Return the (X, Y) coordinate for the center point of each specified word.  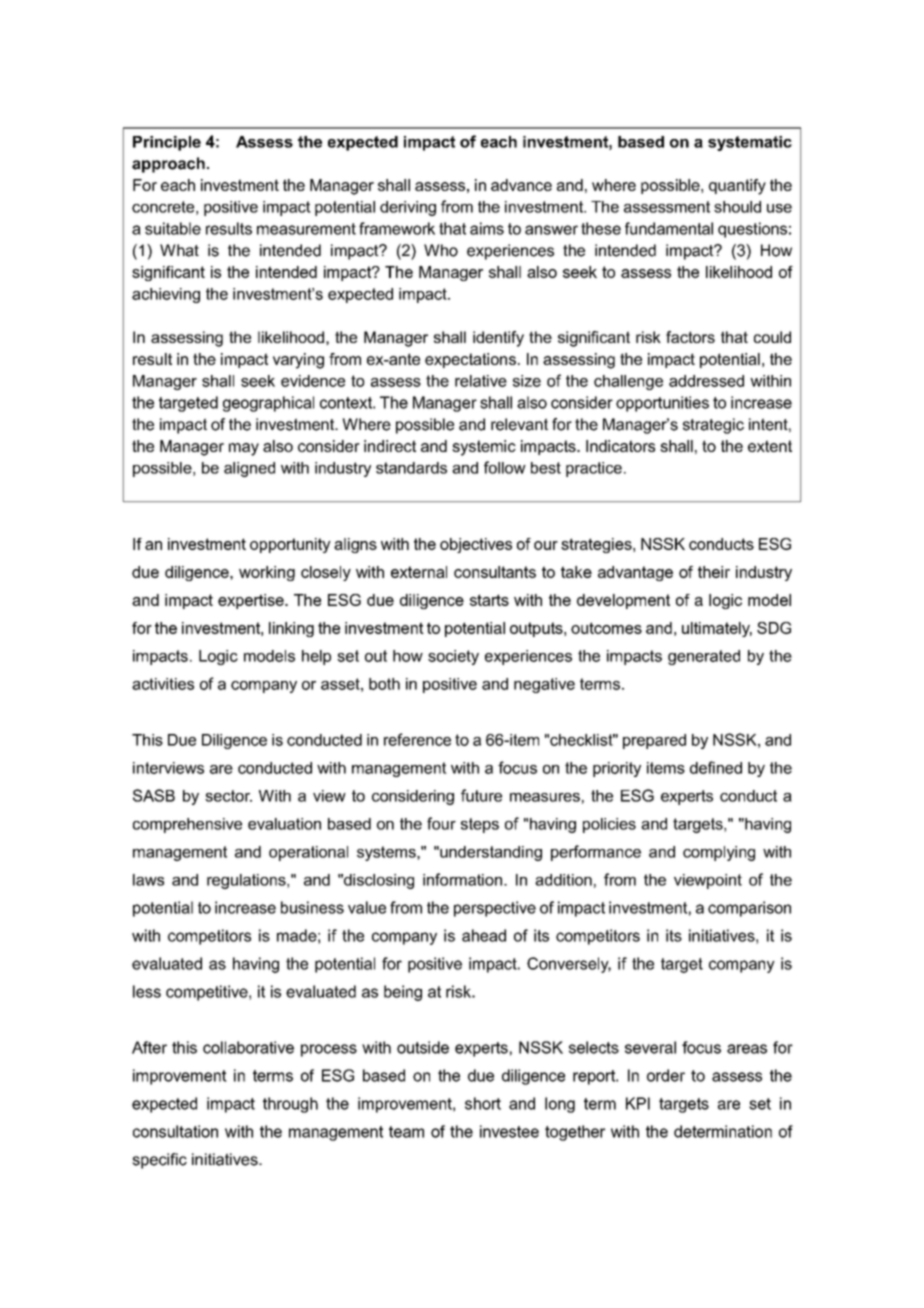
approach (168, 165)
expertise (252, 601)
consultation (175, 1131)
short (483, 1103)
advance (521, 185)
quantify (737, 187)
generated (704, 657)
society (453, 657)
